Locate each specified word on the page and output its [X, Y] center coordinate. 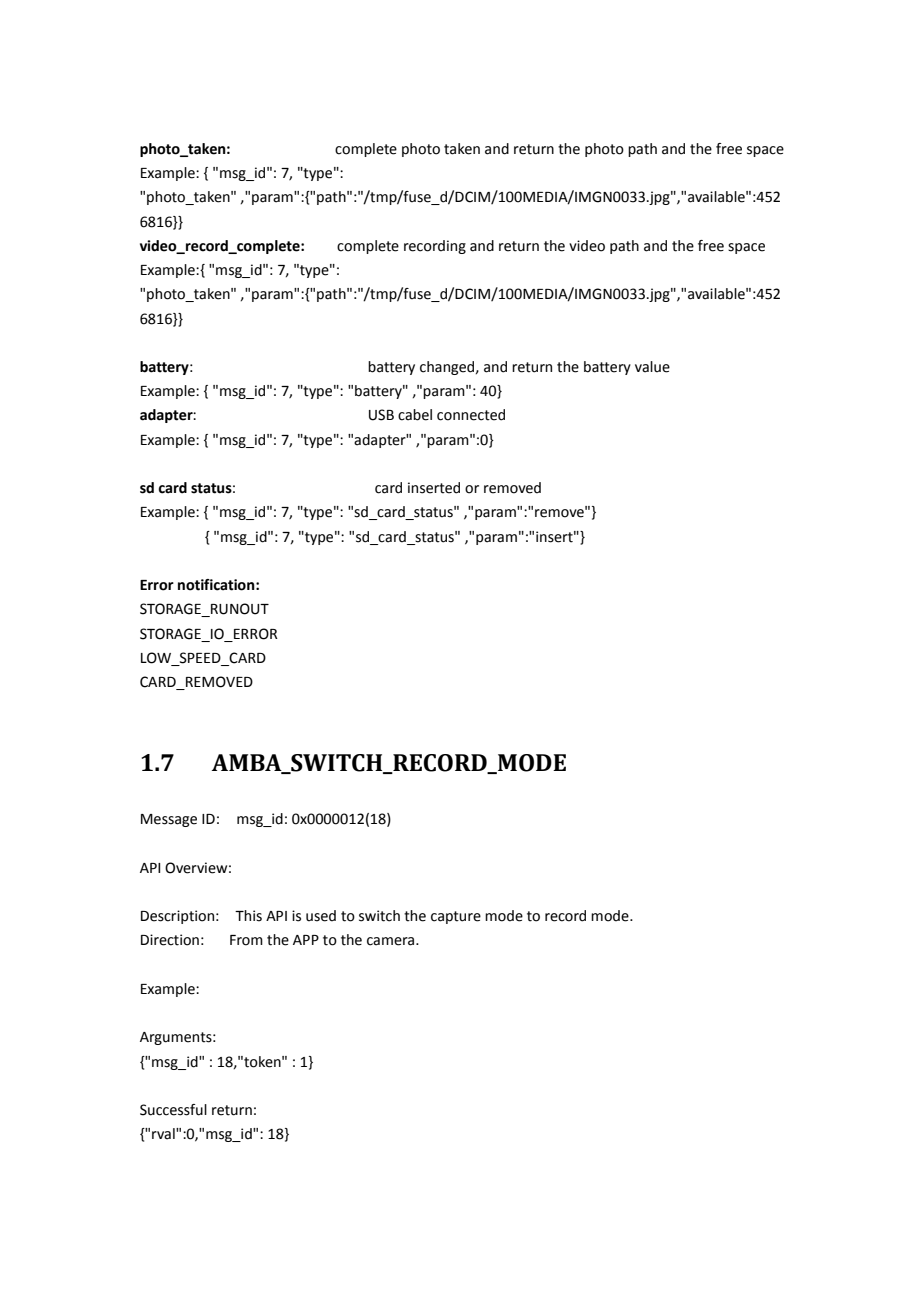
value [652, 367]
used [321, 916]
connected [471, 415]
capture [456, 917]
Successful [173, 1110]
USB [381, 415]
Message [169, 820]
